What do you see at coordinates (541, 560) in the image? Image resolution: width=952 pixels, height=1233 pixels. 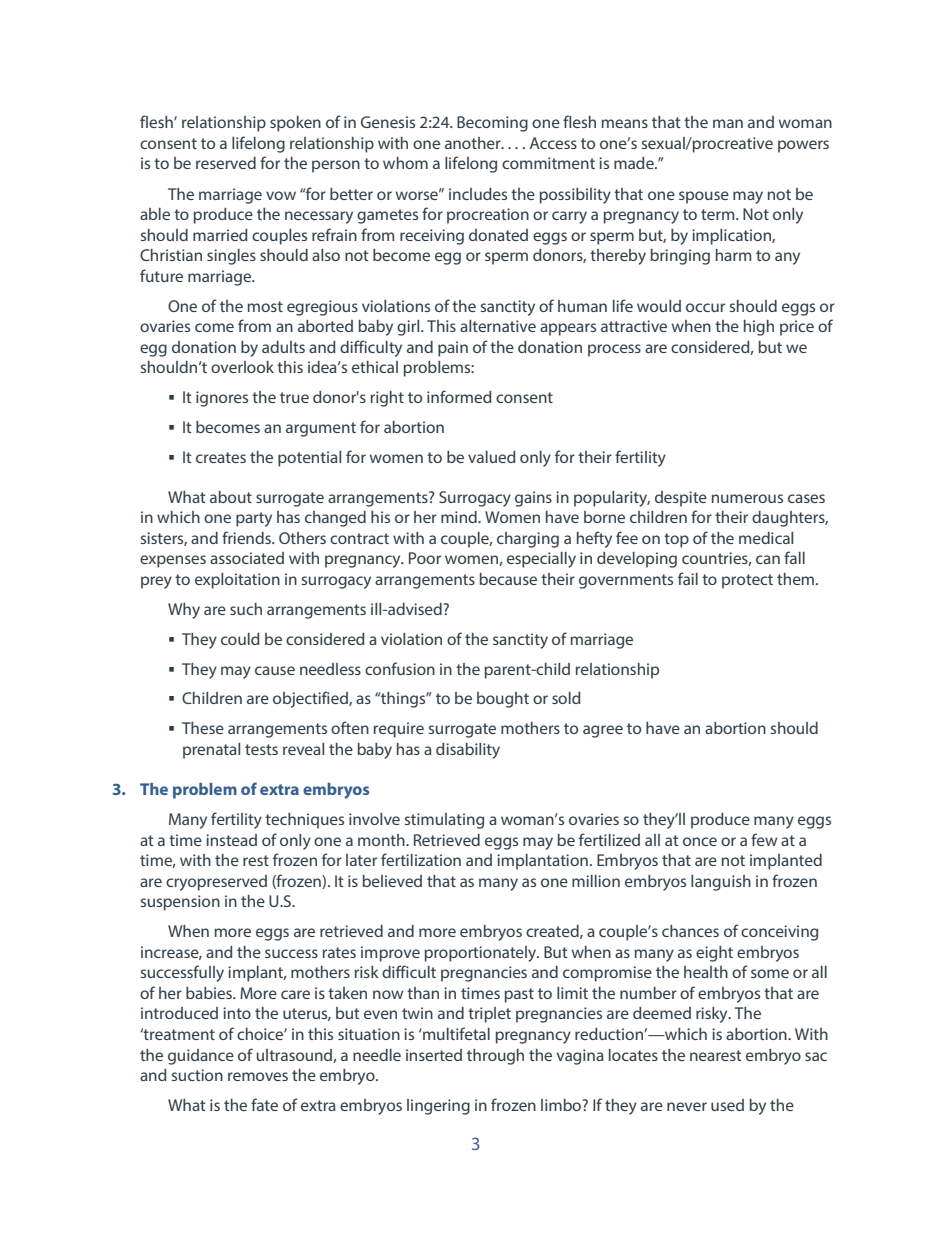 I see `especially` at bounding box center [541, 560].
